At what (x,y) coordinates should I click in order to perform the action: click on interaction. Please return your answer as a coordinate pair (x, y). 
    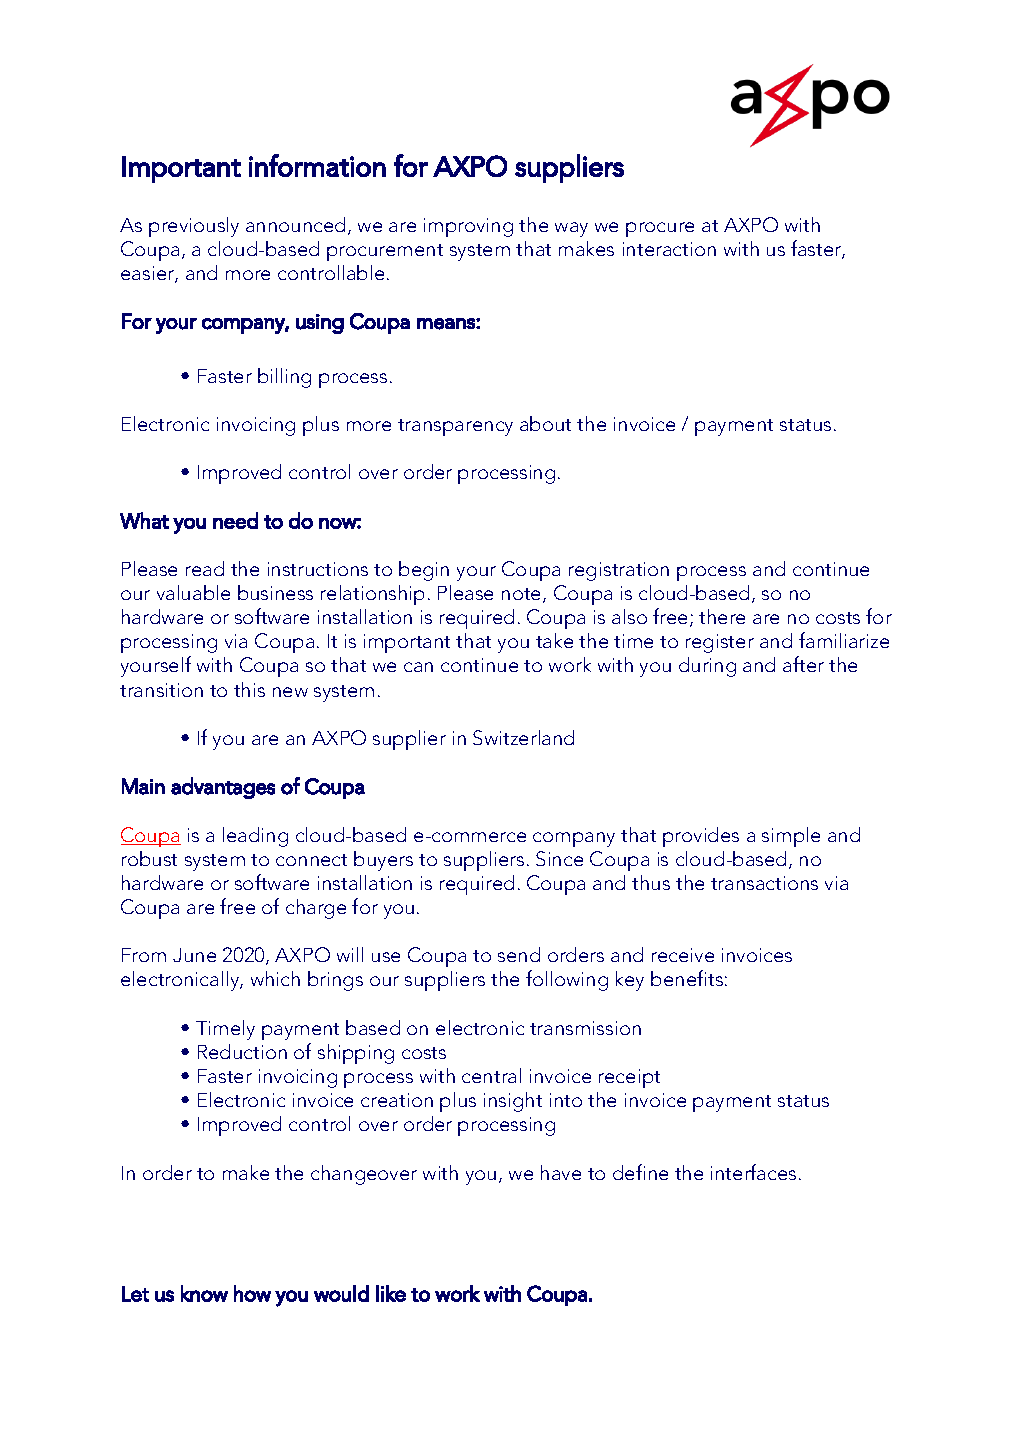
    Looking at the image, I should click on (669, 249).
